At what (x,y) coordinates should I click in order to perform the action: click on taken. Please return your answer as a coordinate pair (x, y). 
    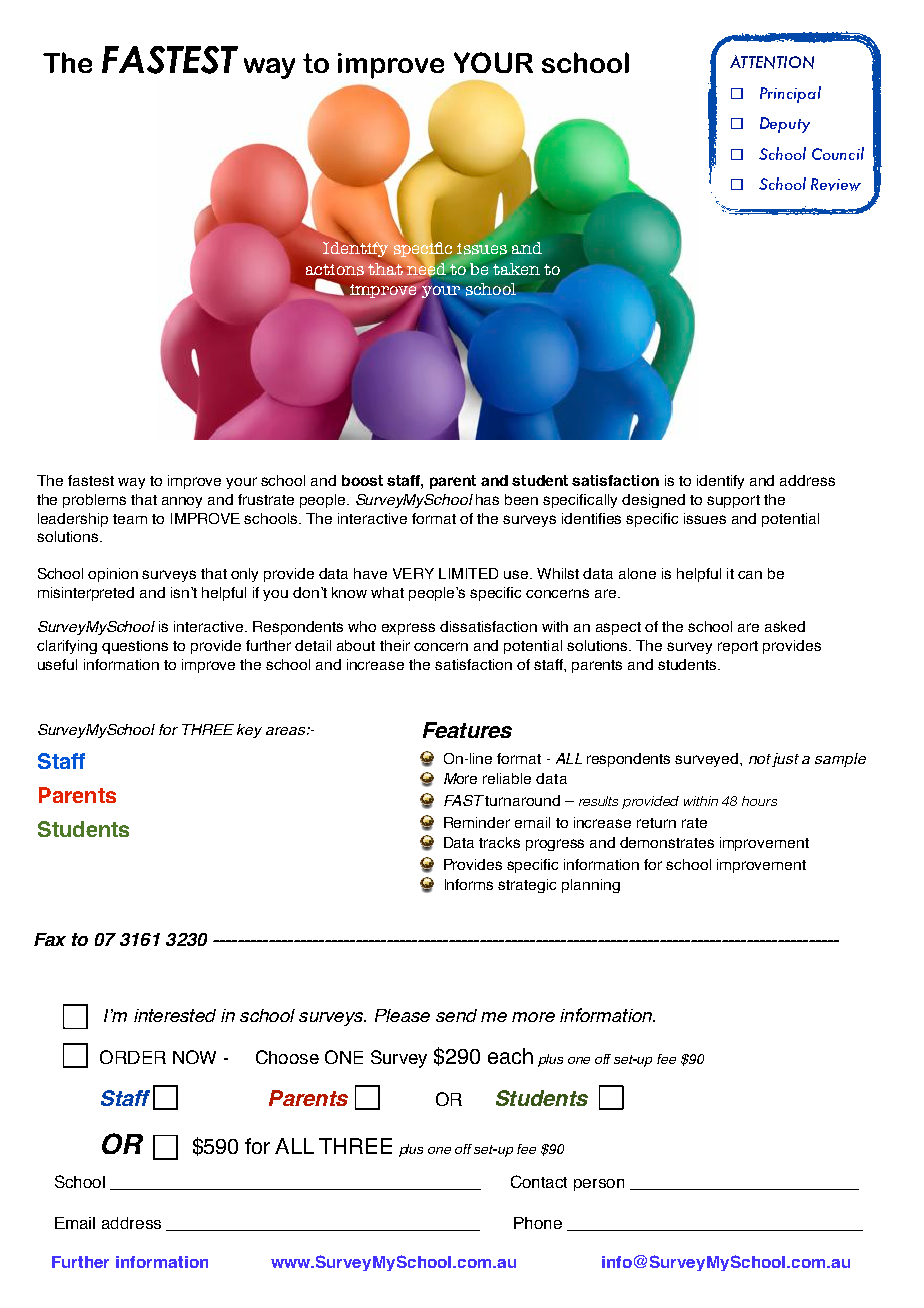
    Looking at the image, I should click on (516, 269).
